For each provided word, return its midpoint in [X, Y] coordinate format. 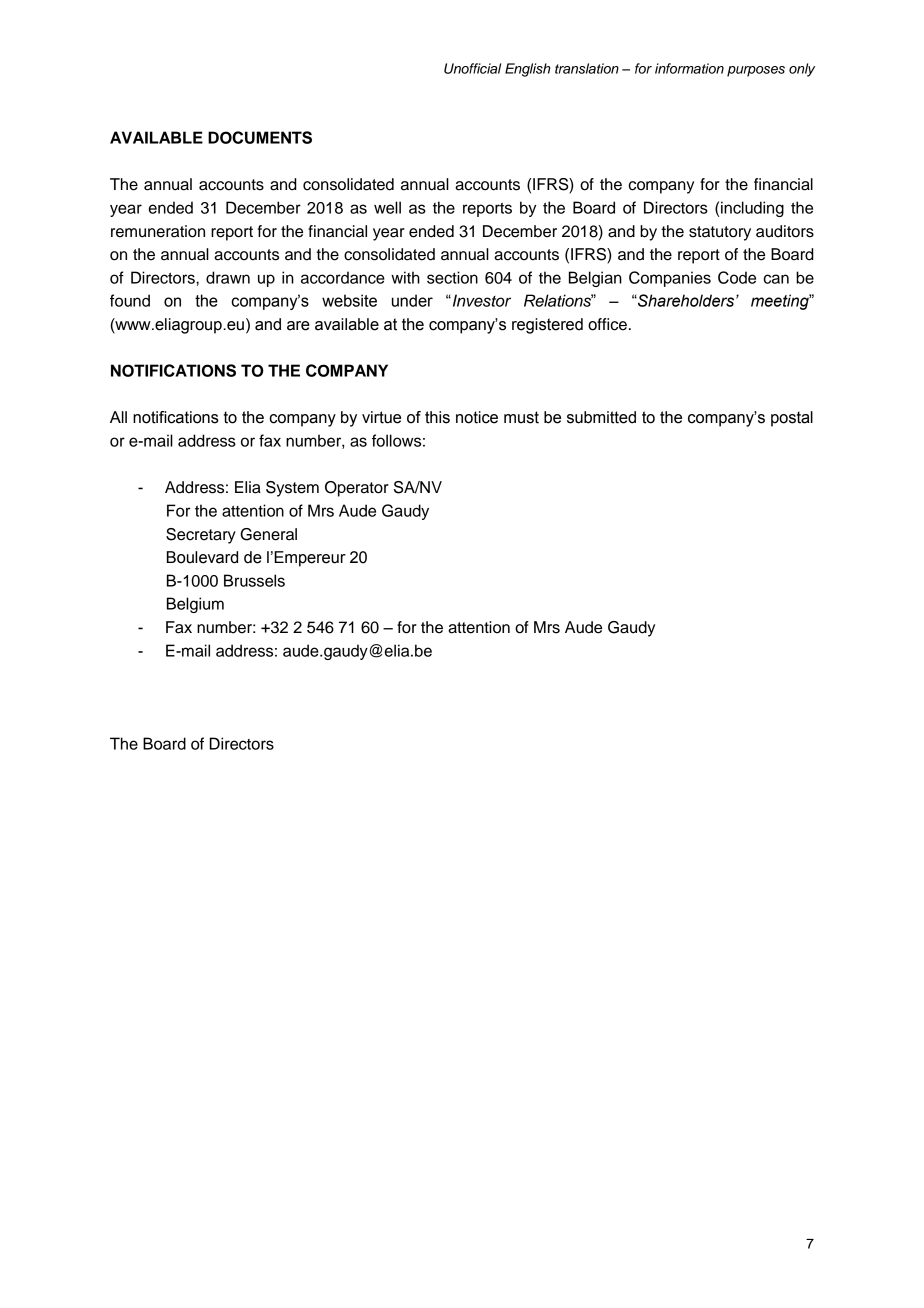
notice [477, 417]
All [118, 417]
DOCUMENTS [260, 137]
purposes [756, 71]
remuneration [158, 231]
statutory [720, 233]
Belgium [195, 605]
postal [792, 419]
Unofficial [472, 68]
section [452, 277]
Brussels [254, 580]
